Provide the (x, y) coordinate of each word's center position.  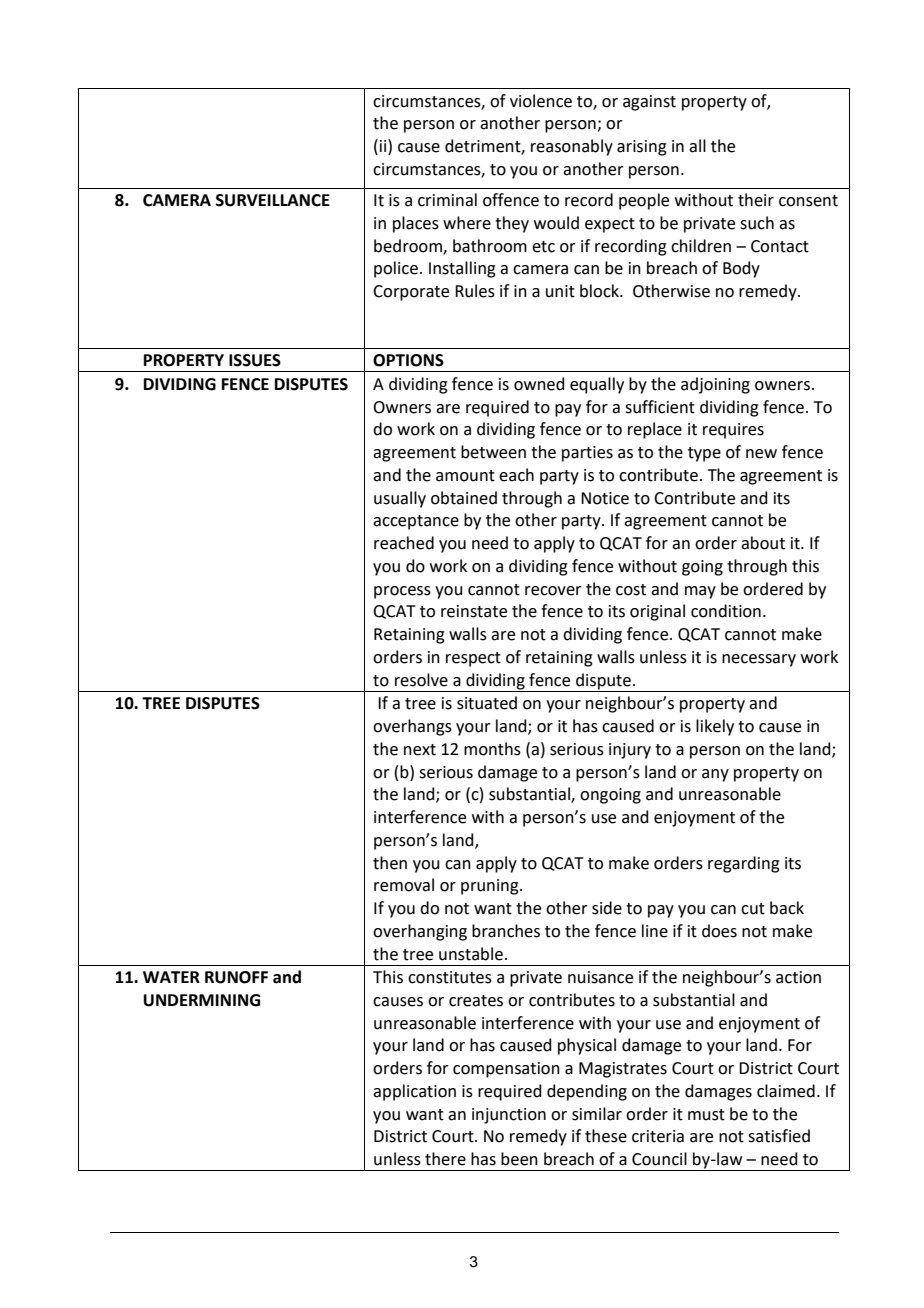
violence (541, 101)
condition (726, 611)
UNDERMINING (201, 1000)
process (402, 592)
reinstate (474, 611)
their (756, 200)
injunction (509, 1116)
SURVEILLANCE (273, 200)
